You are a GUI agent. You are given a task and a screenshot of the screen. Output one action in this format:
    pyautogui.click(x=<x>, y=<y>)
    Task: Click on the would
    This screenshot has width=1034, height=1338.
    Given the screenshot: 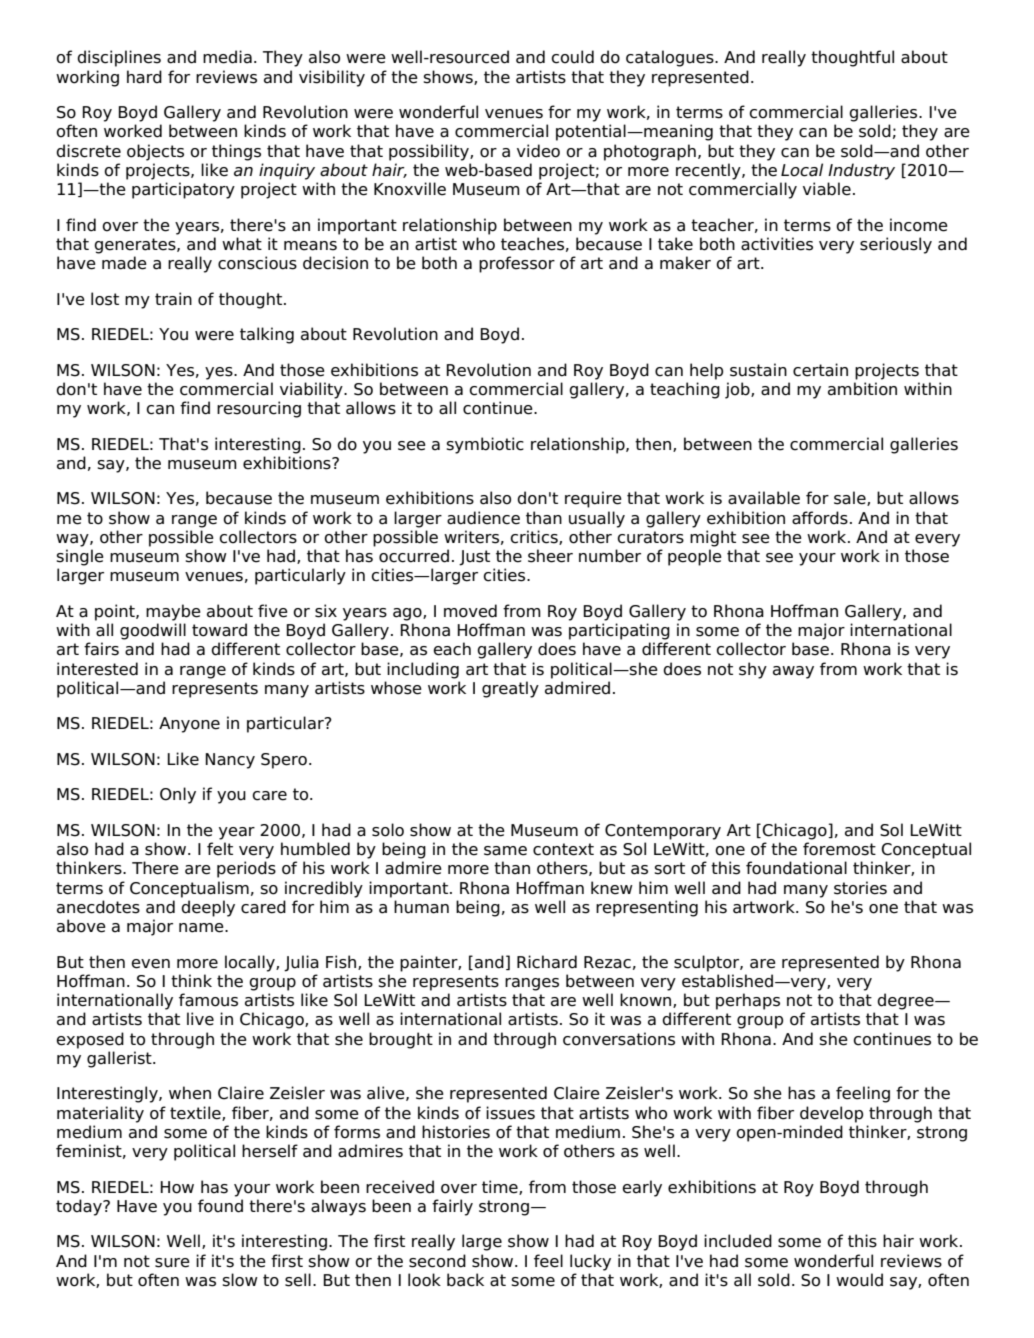 What is the action you would take?
    pyautogui.click(x=859, y=1280)
